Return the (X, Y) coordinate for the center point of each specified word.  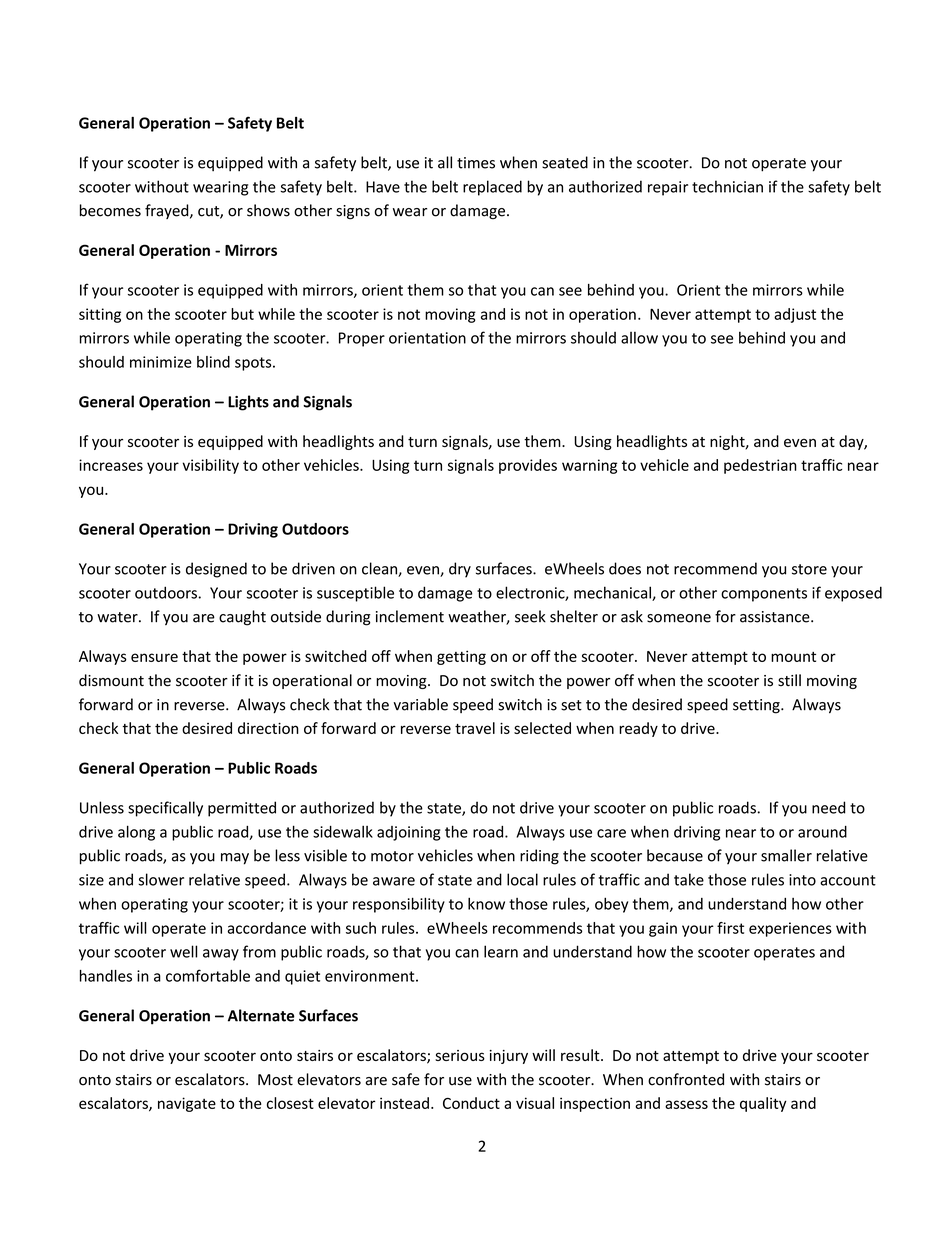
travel (475, 728)
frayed (168, 211)
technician (727, 186)
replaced (492, 188)
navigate (187, 1104)
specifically (165, 809)
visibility (211, 466)
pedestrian (760, 466)
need (829, 807)
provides (528, 466)
